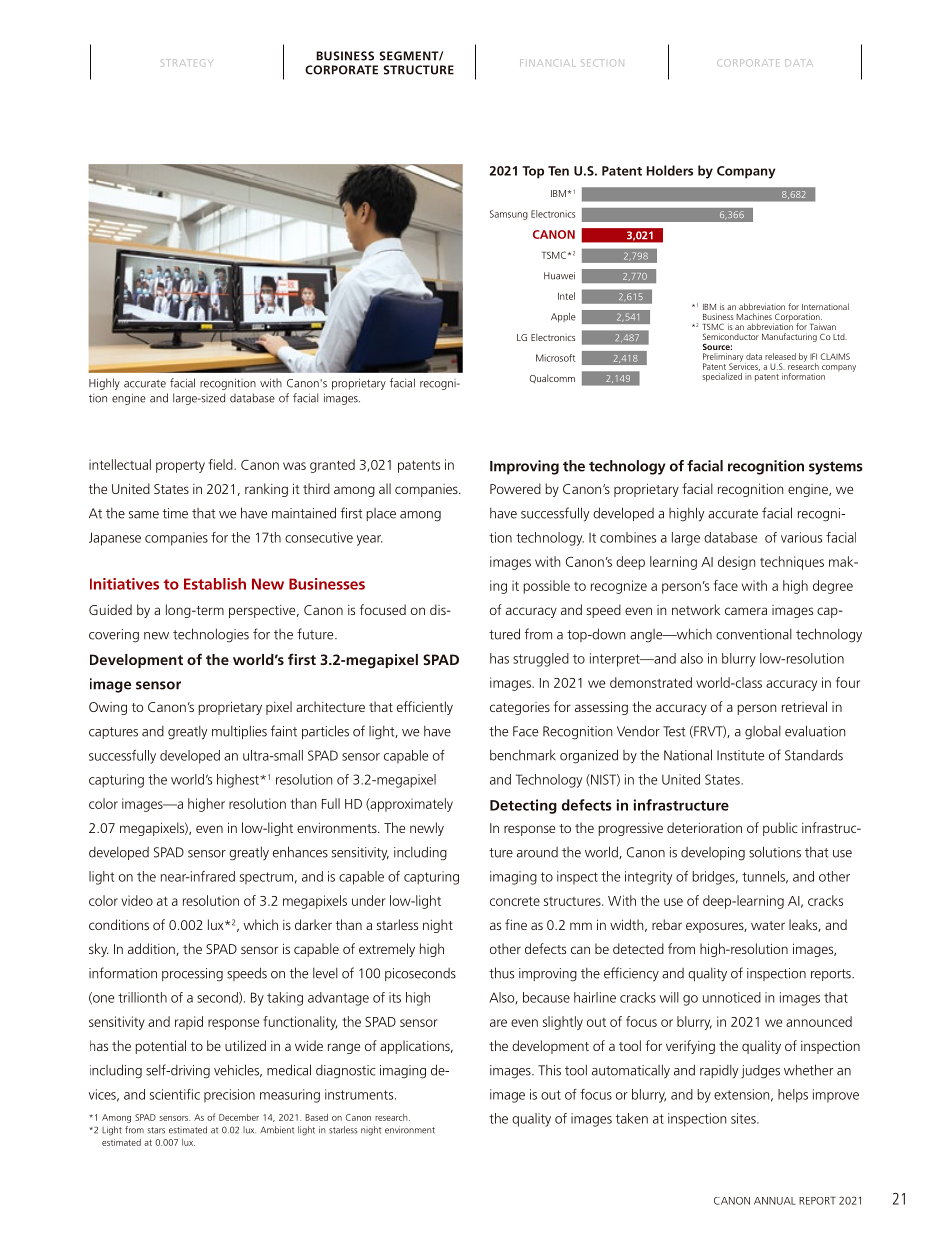  Describe the element at coordinates (180, 467) in the screenshot. I see `property` at that location.
